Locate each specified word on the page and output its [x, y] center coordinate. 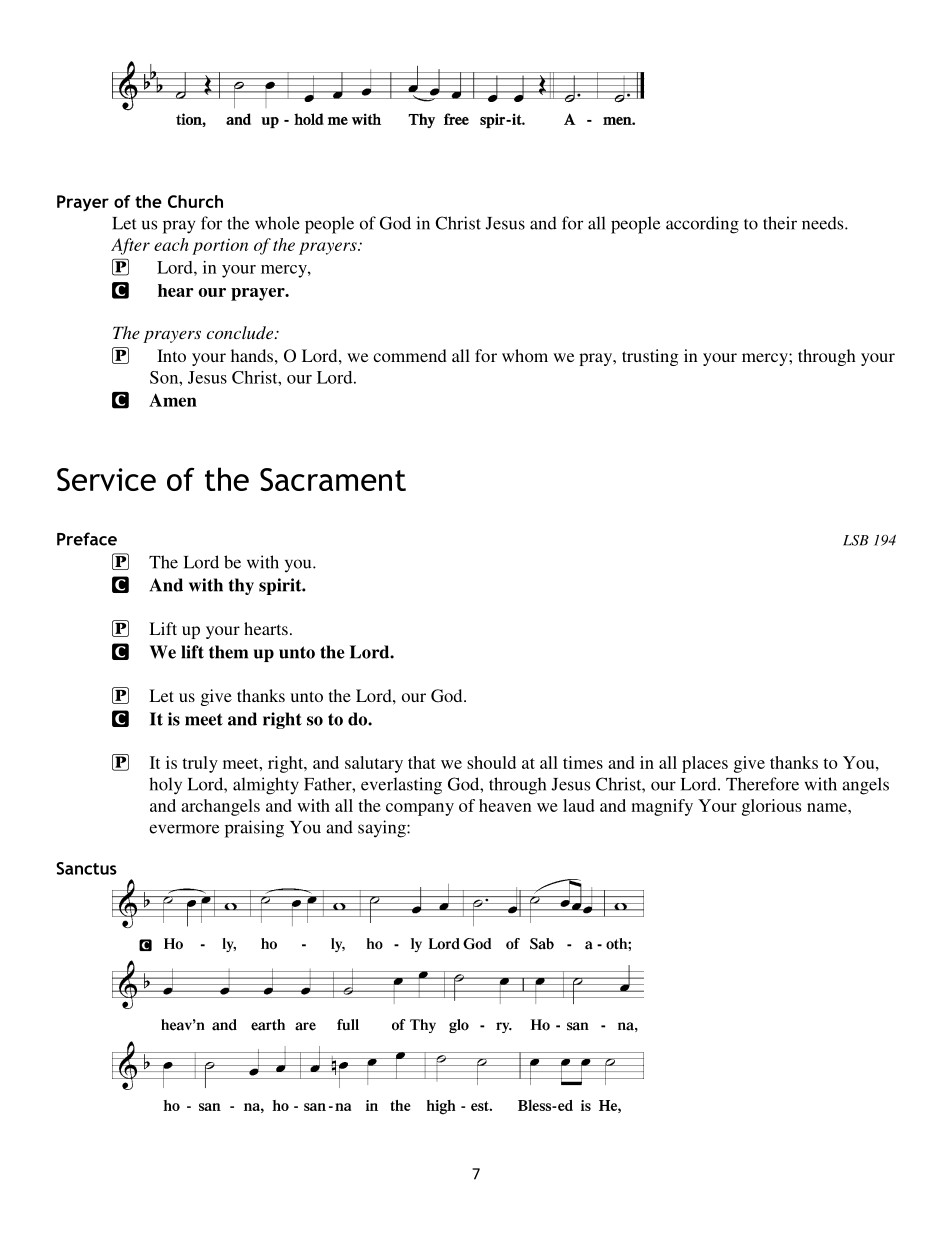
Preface [87, 539]
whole [277, 223]
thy [241, 586]
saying [383, 829]
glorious [771, 807]
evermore [184, 829]
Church [195, 201]
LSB [856, 540]
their [780, 223]
